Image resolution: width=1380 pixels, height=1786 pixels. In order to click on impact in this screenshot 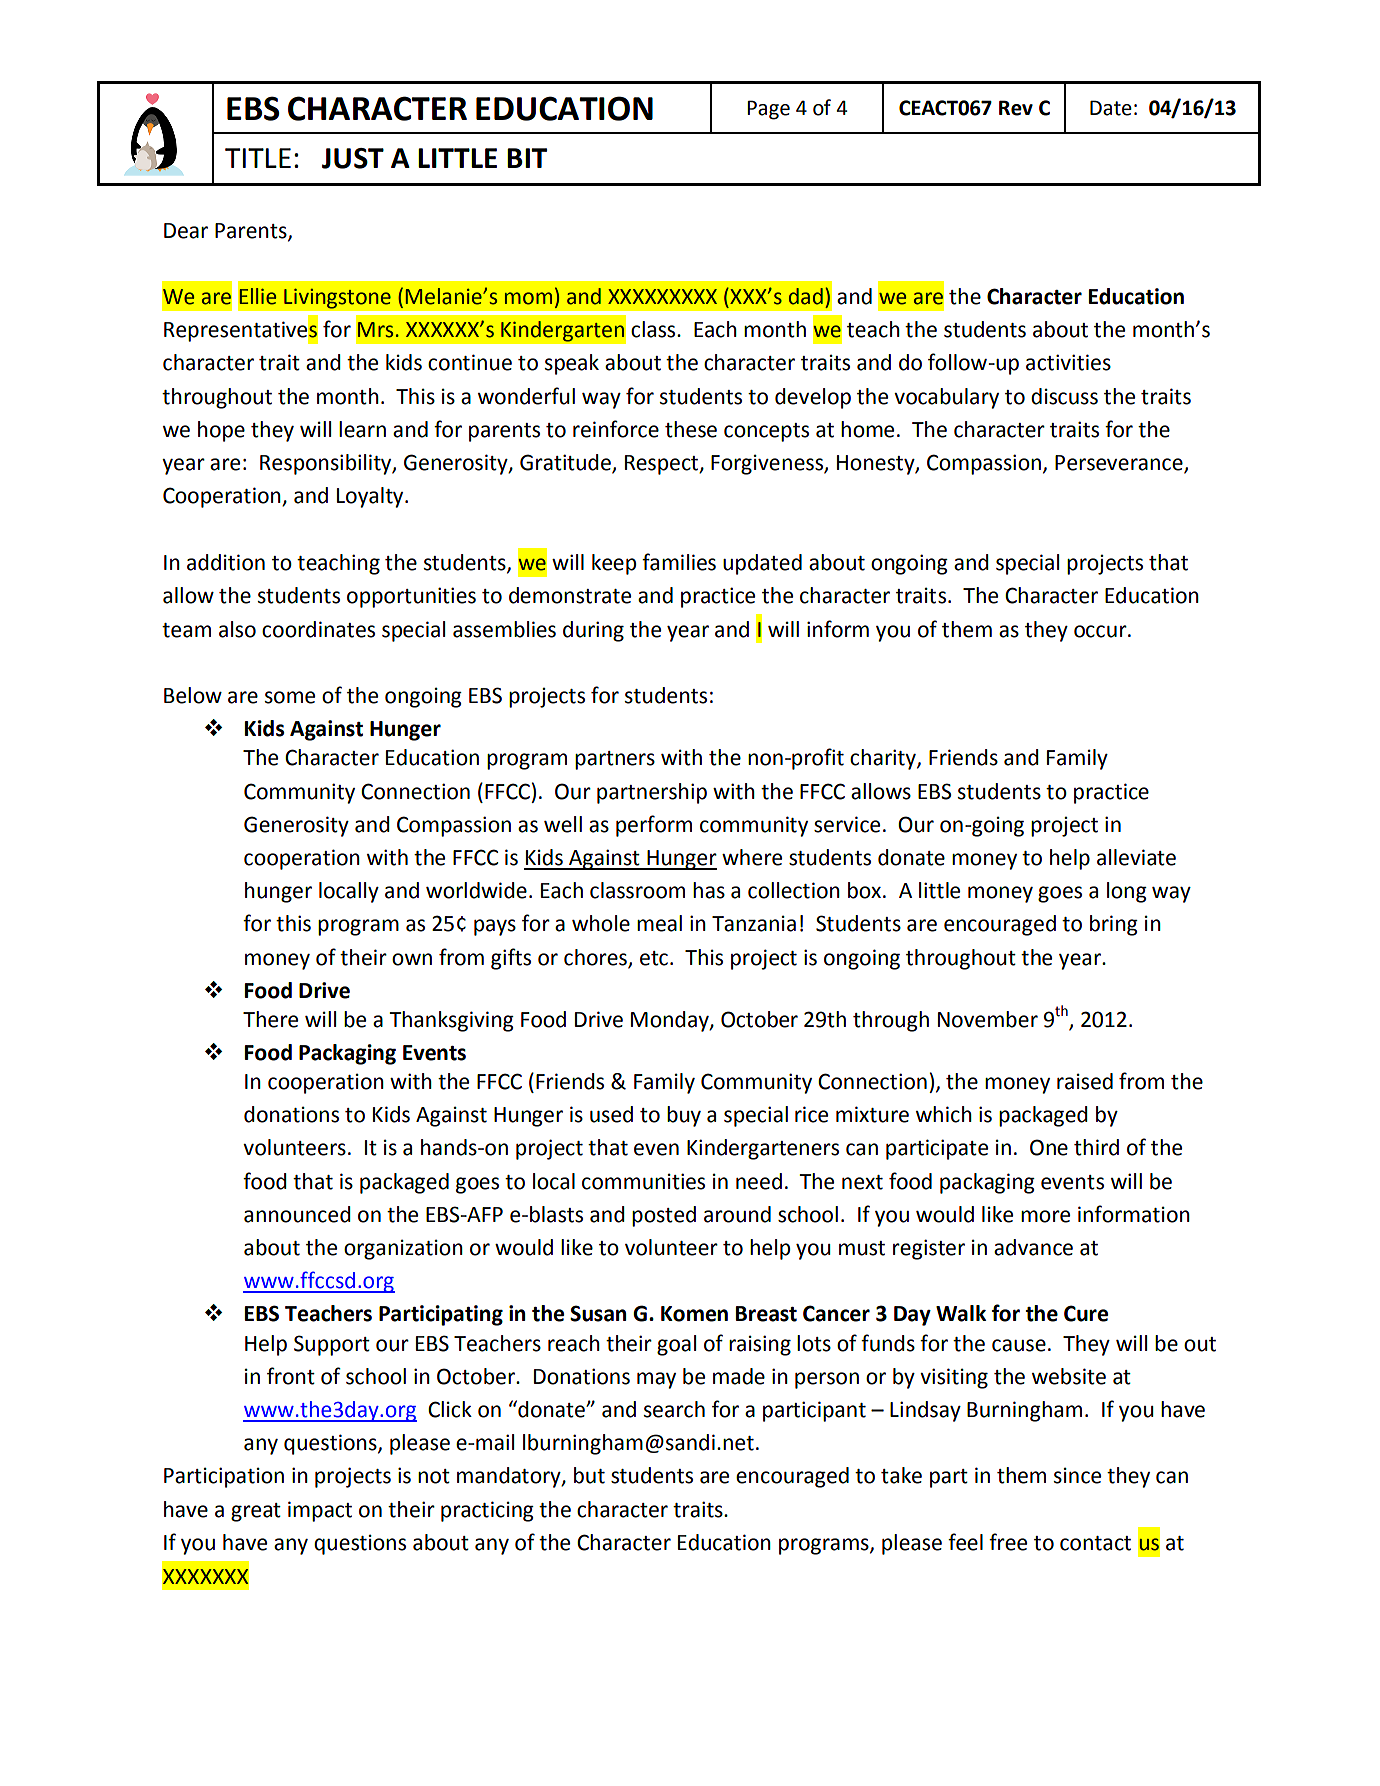, I will do `click(320, 1511)`.
